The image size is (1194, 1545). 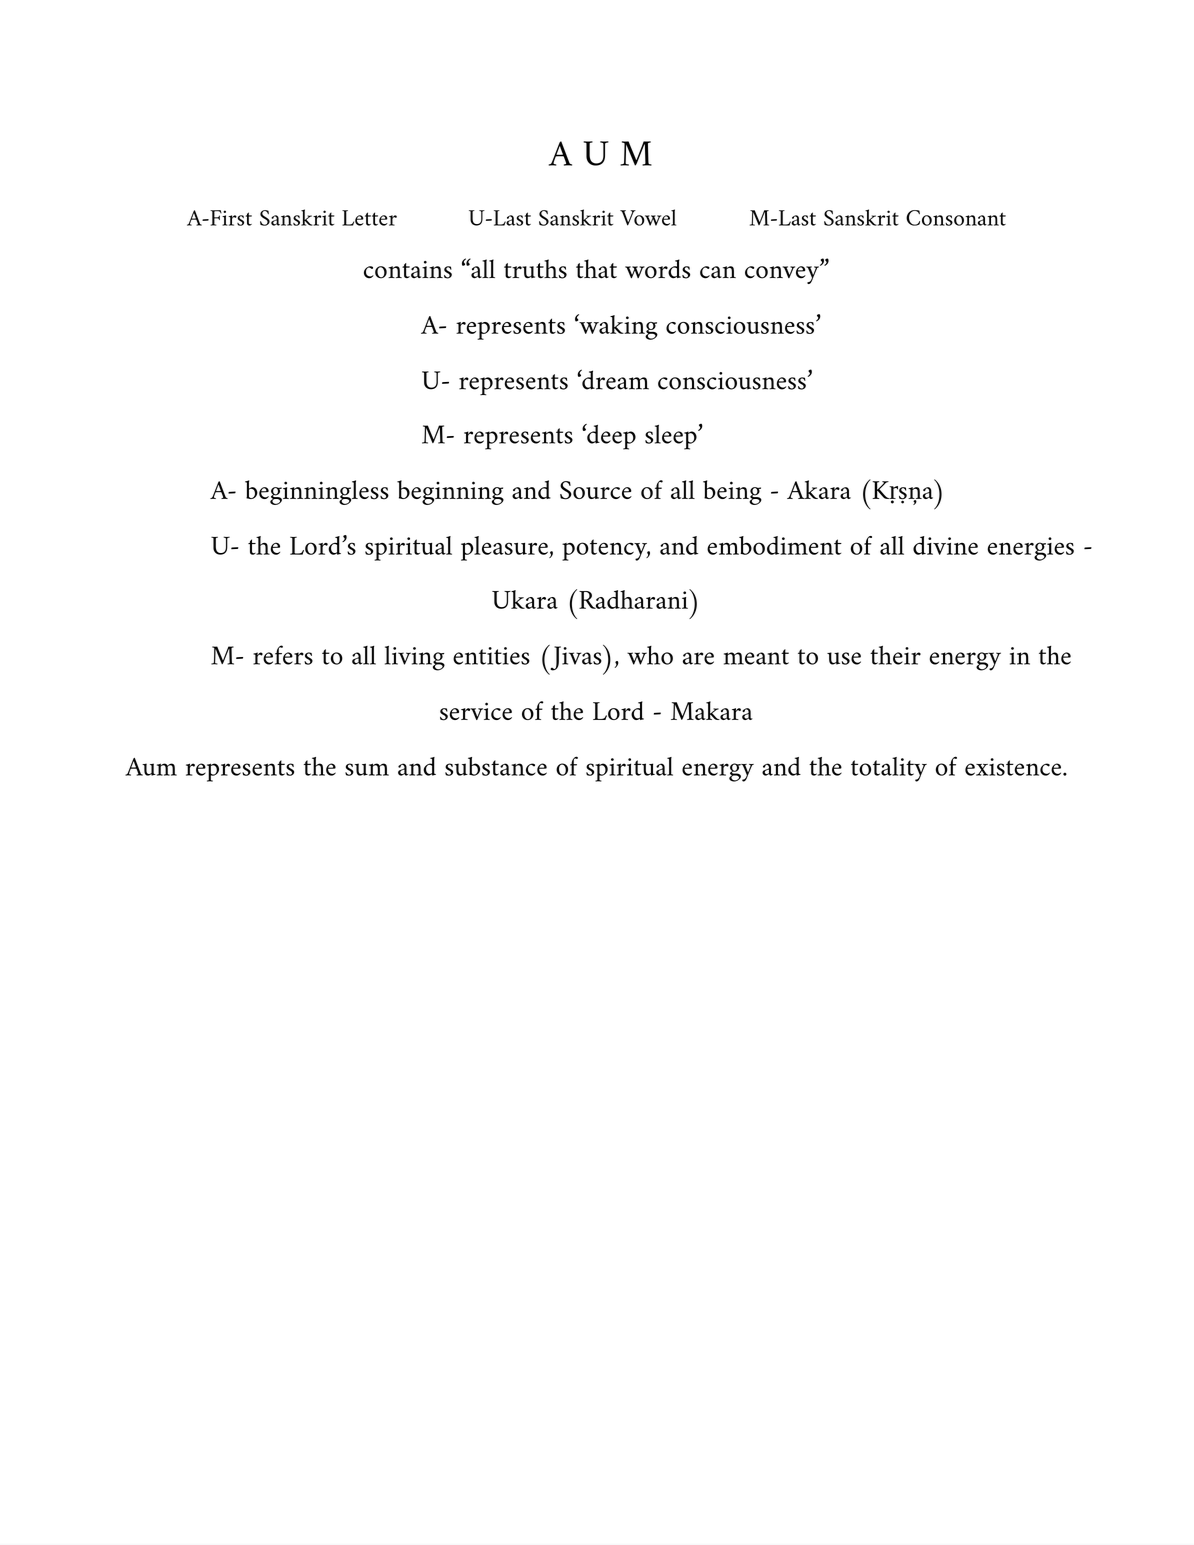 I want to click on totality, so click(x=889, y=769).
